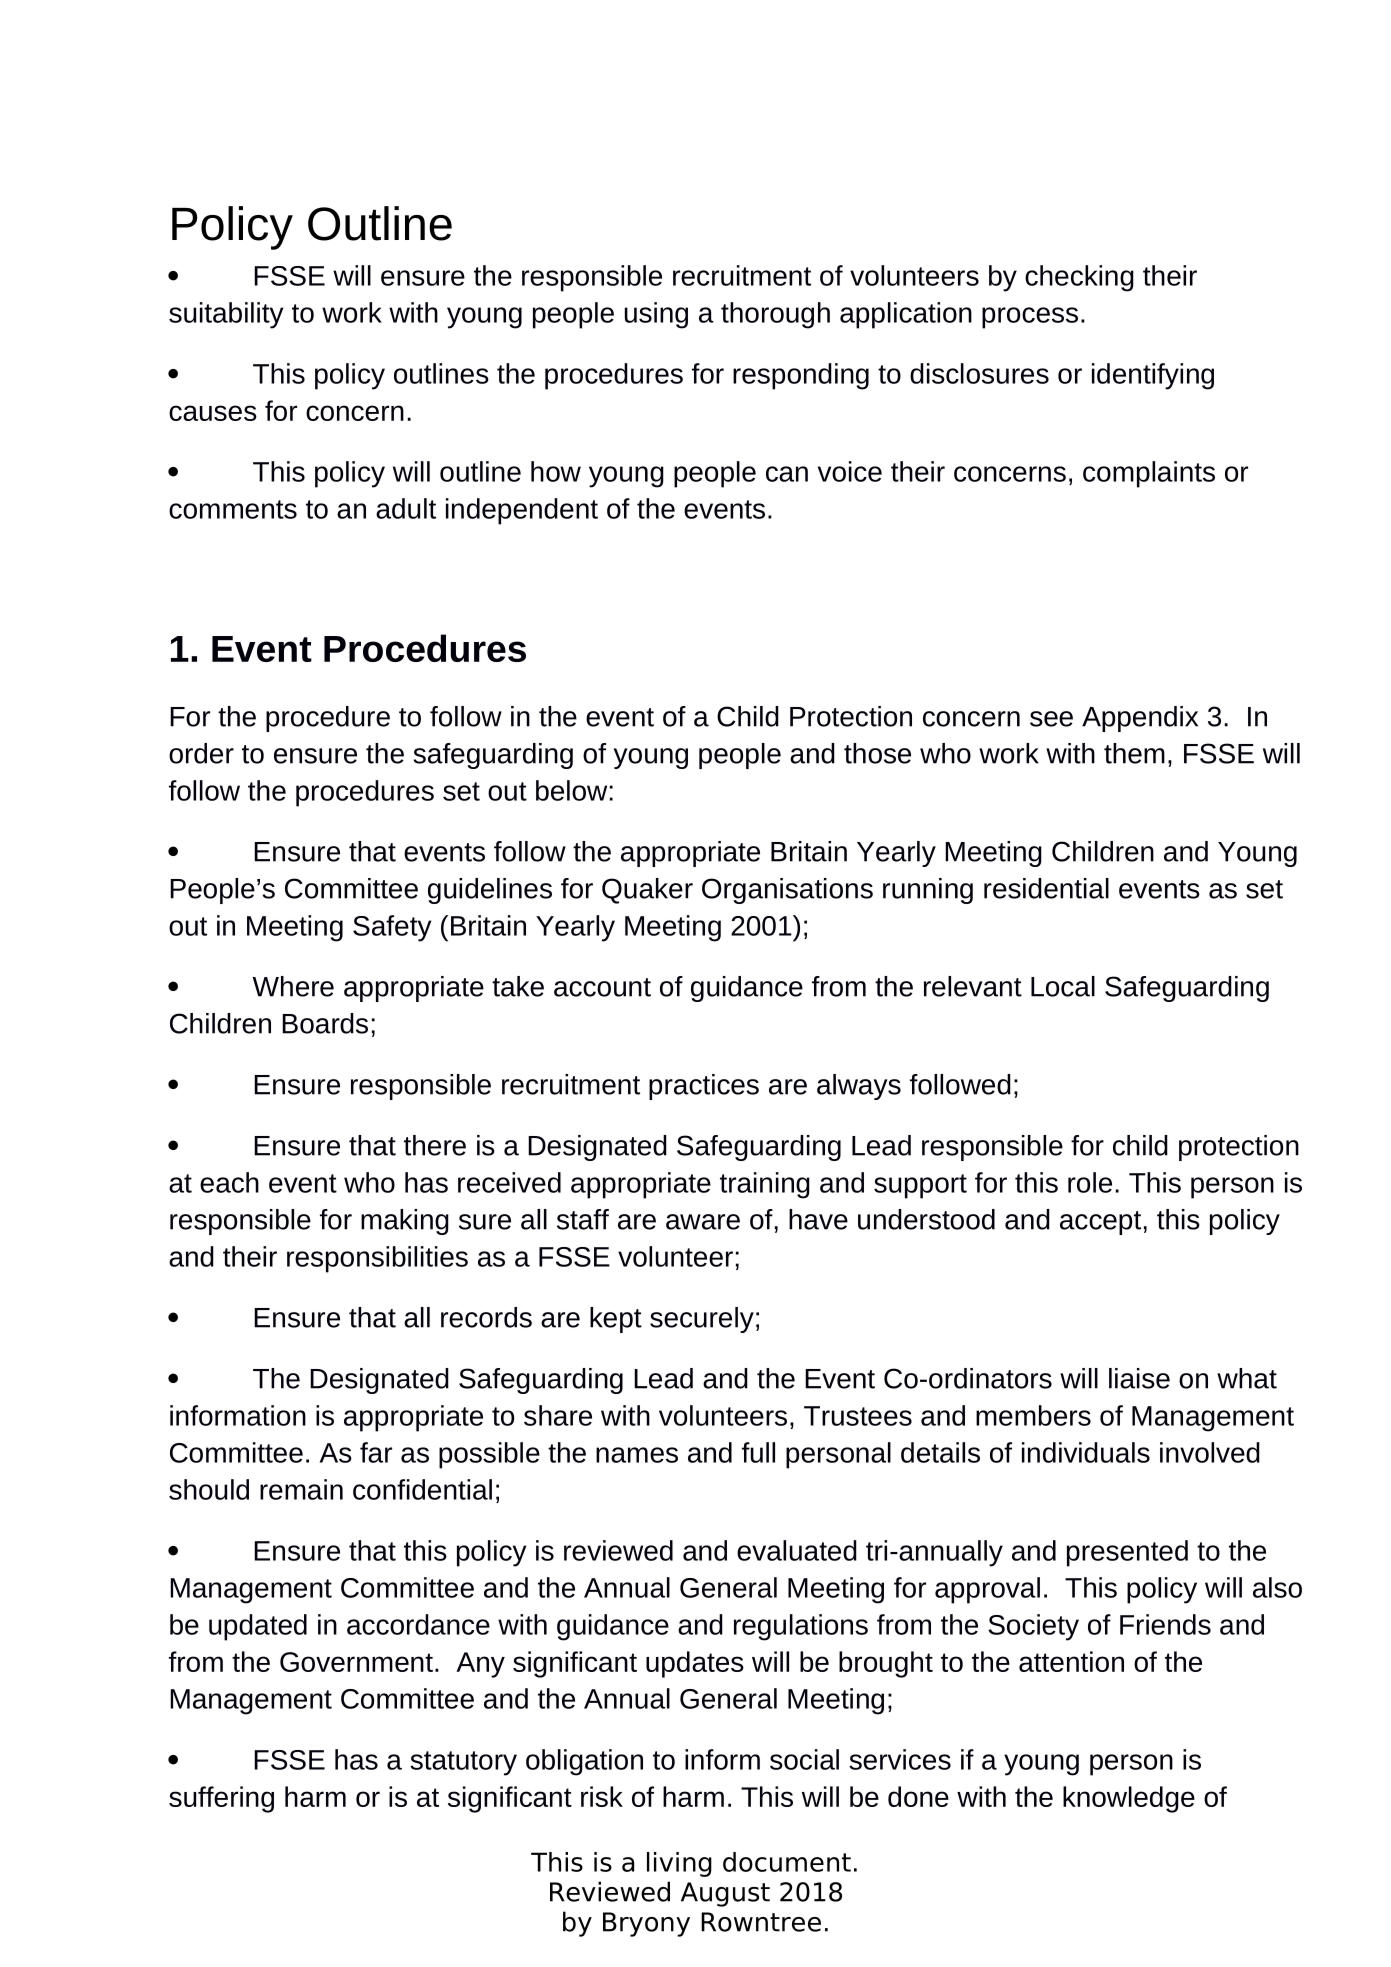 The width and height of the document is (1391, 1967). What do you see at coordinates (1140, 719) in the document?
I see `Appendix` at bounding box center [1140, 719].
